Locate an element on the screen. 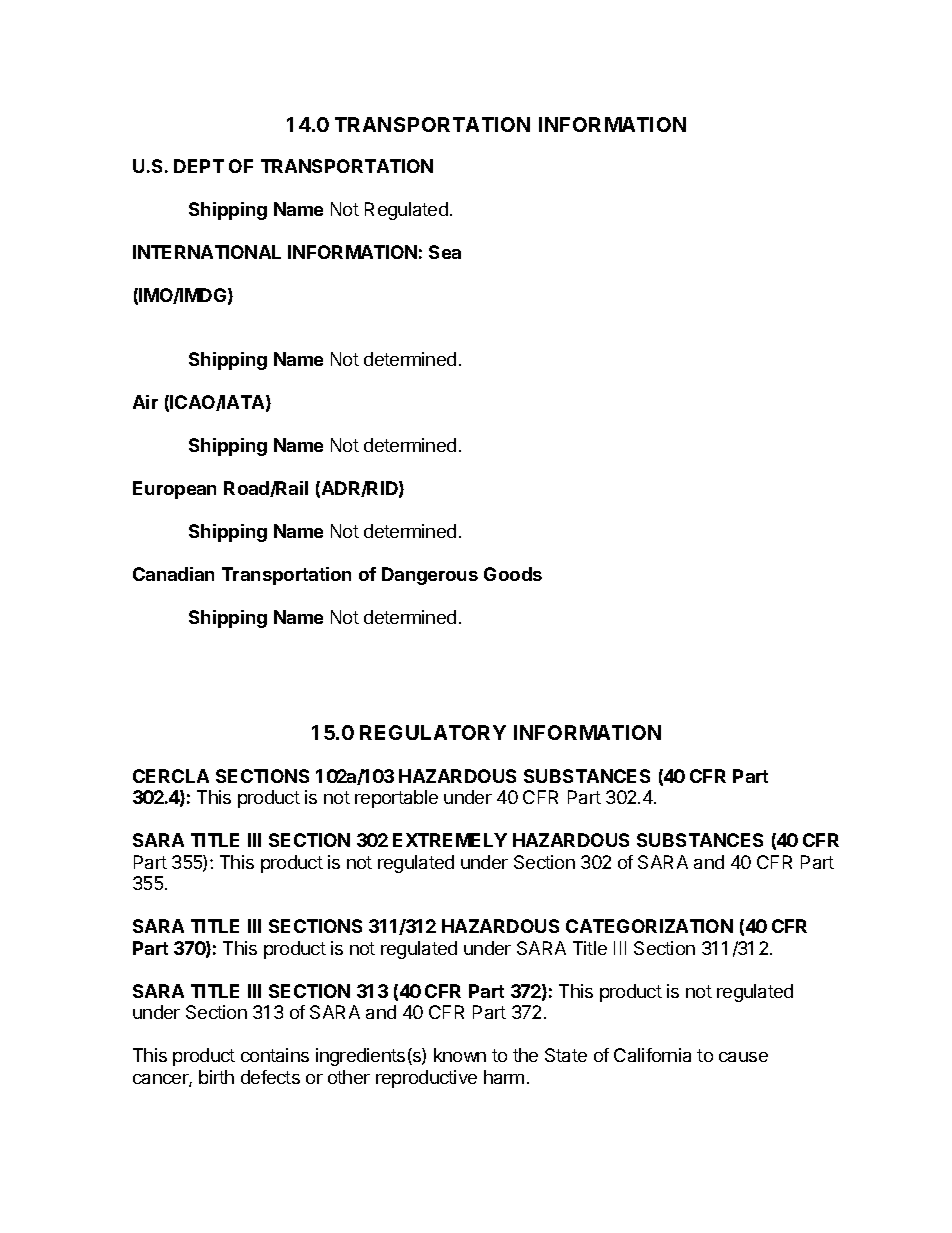  Canadian is located at coordinates (173, 574).
